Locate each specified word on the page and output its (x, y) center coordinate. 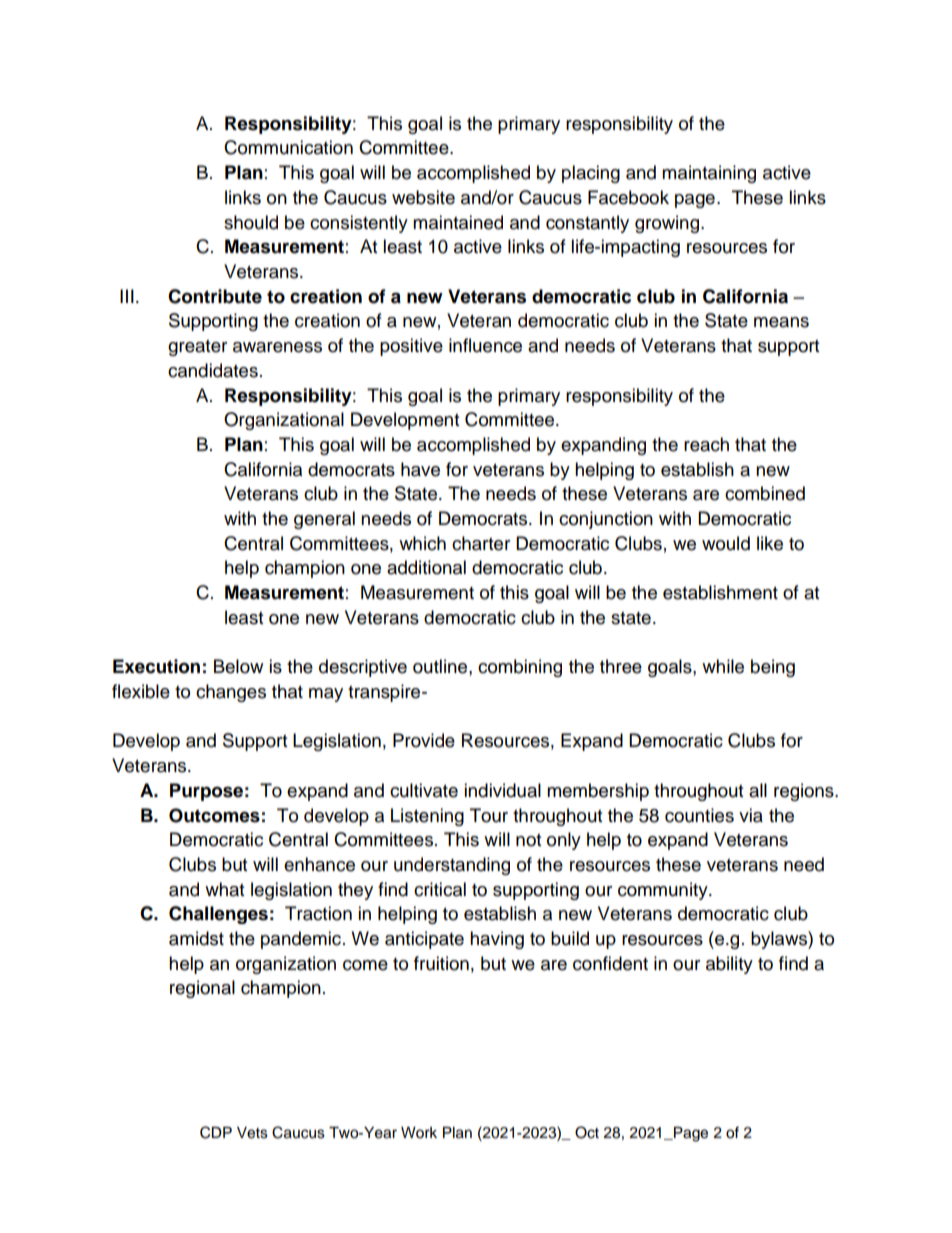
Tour (489, 815)
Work (419, 1133)
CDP (216, 1132)
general (324, 520)
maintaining (709, 174)
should (251, 222)
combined (765, 493)
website (423, 197)
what (224, 889)
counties (699, 815)
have (420, 469)
